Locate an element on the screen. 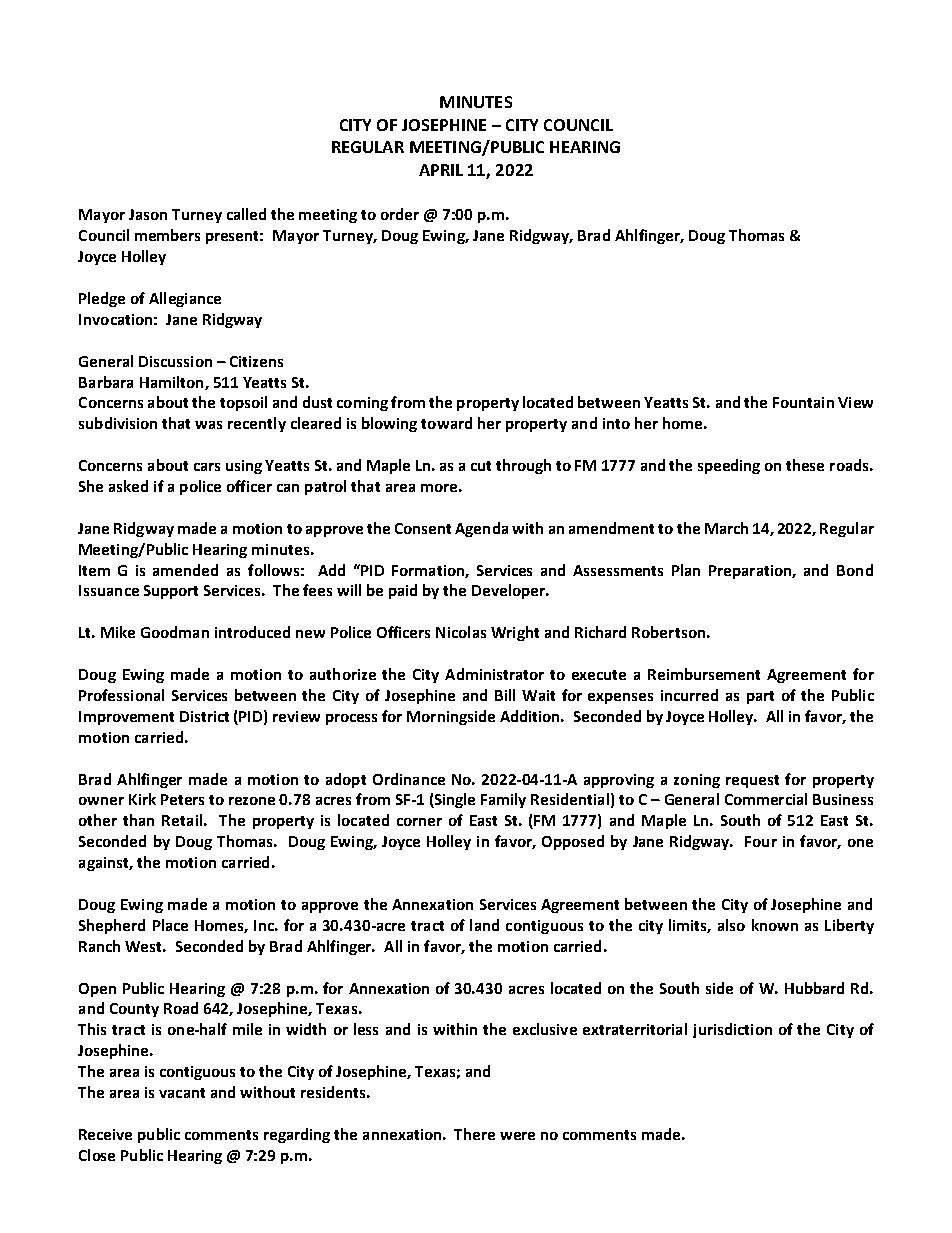 The width and height of the screenshot is (952, 1233). vacant is located at coordinates (182, 1093).
